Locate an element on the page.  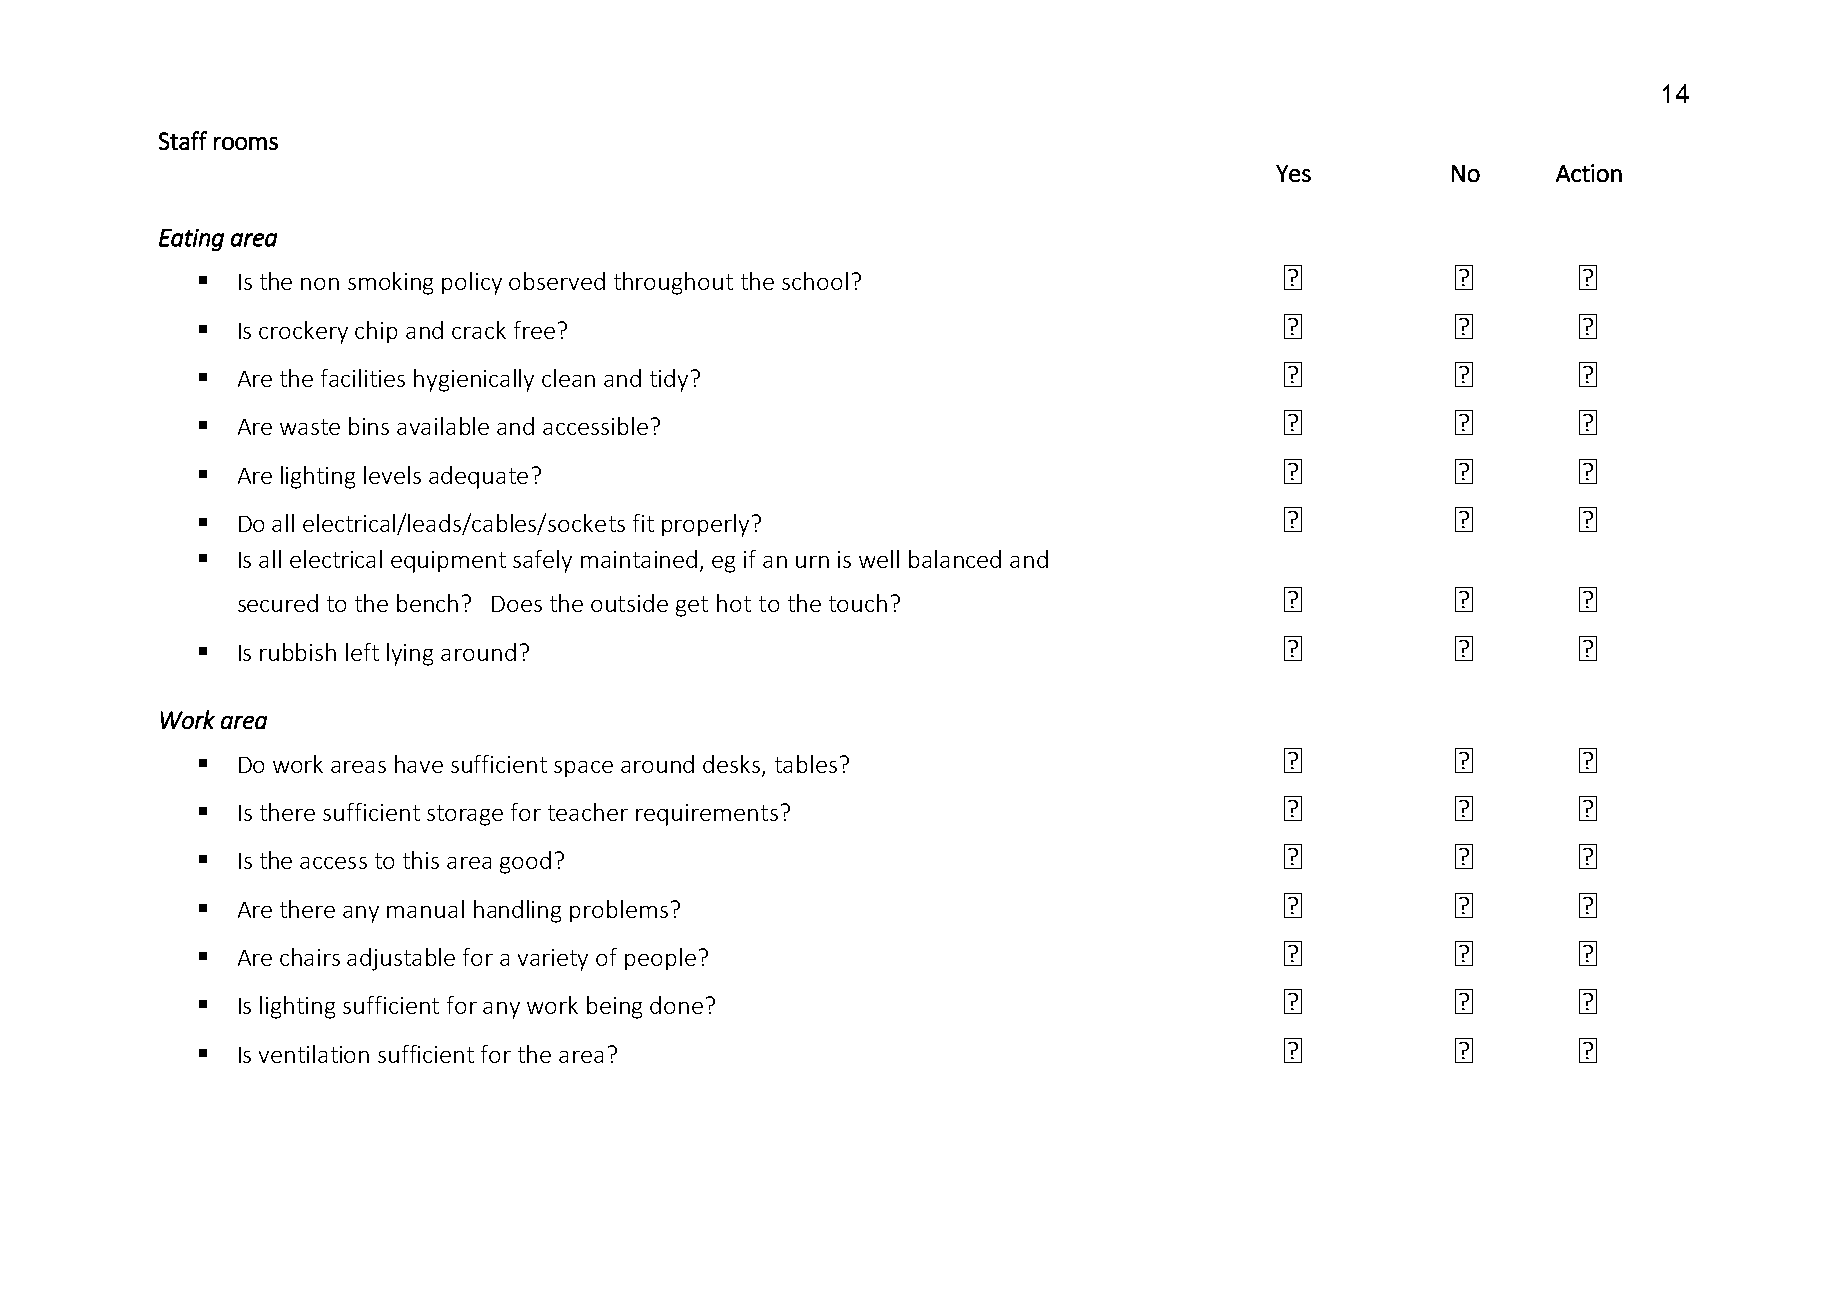
people is located at coordinates (660, 959).
